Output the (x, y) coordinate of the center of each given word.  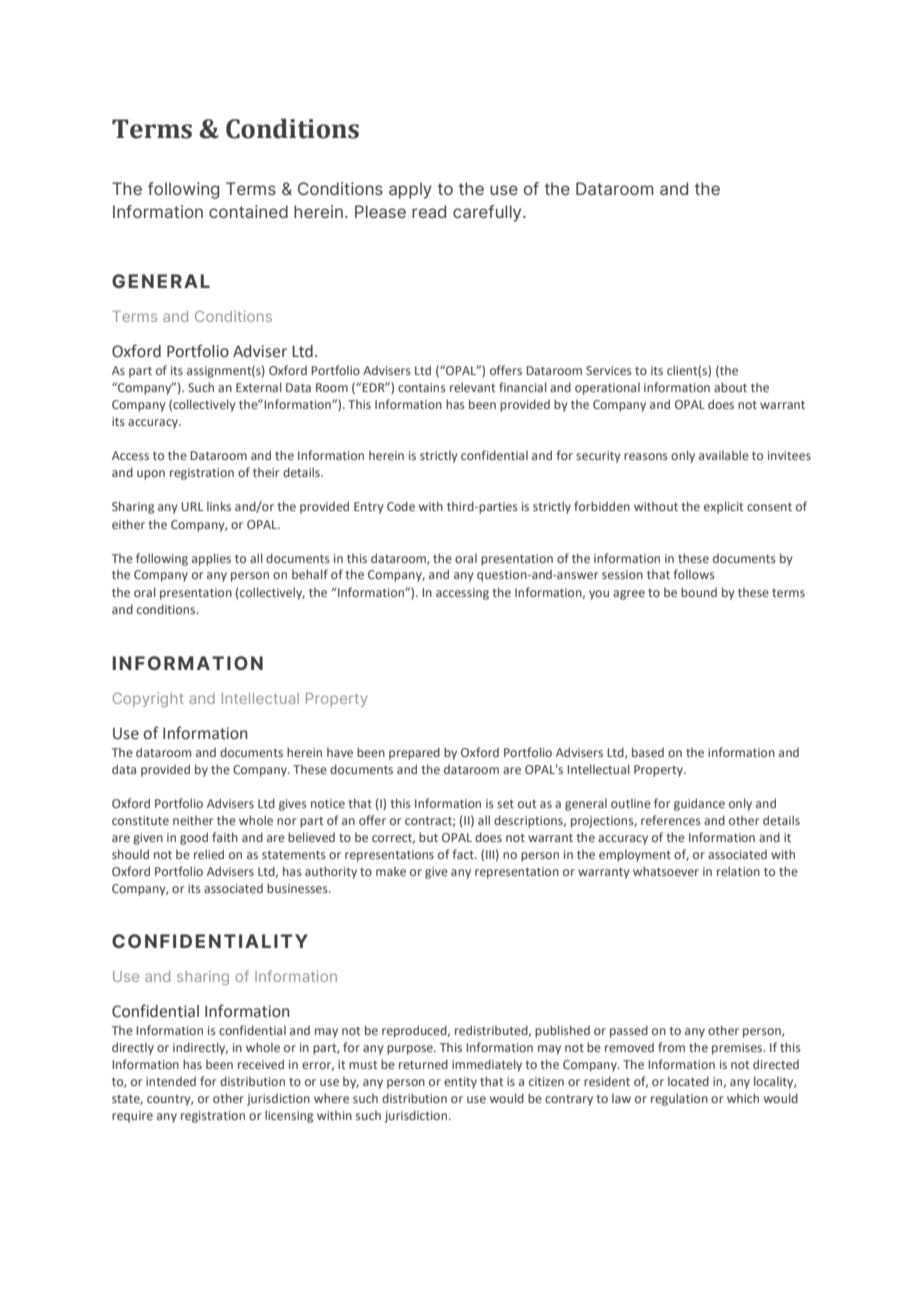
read (429, 211)
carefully (488, 213)
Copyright (148, 699)
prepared (414, 753)
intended (171, 1081)
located (688, 1081)
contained (248, 211)
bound (699, 592)
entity (460, 1083)
